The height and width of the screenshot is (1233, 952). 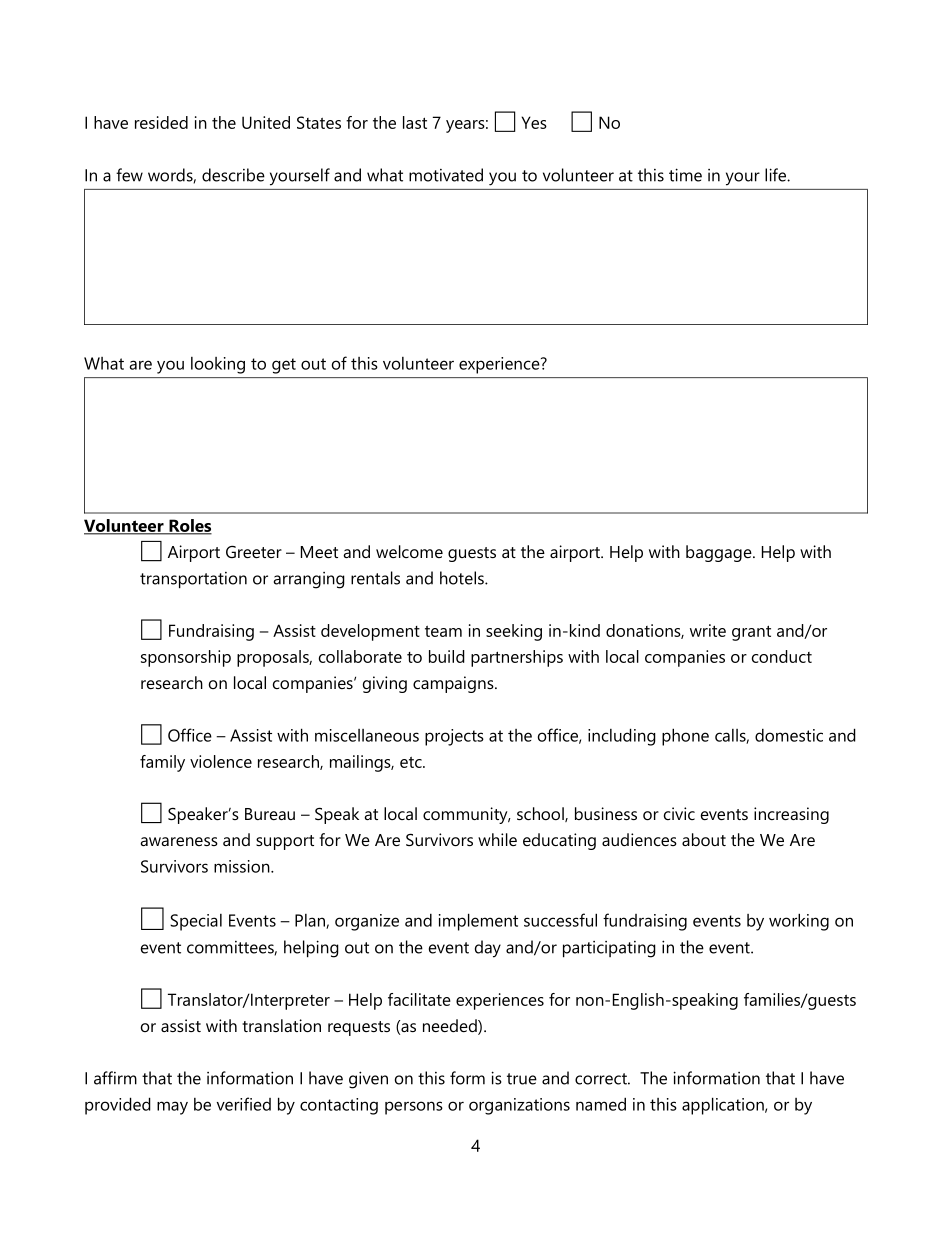 I want to click on violence, so click(x=221, y=761).
